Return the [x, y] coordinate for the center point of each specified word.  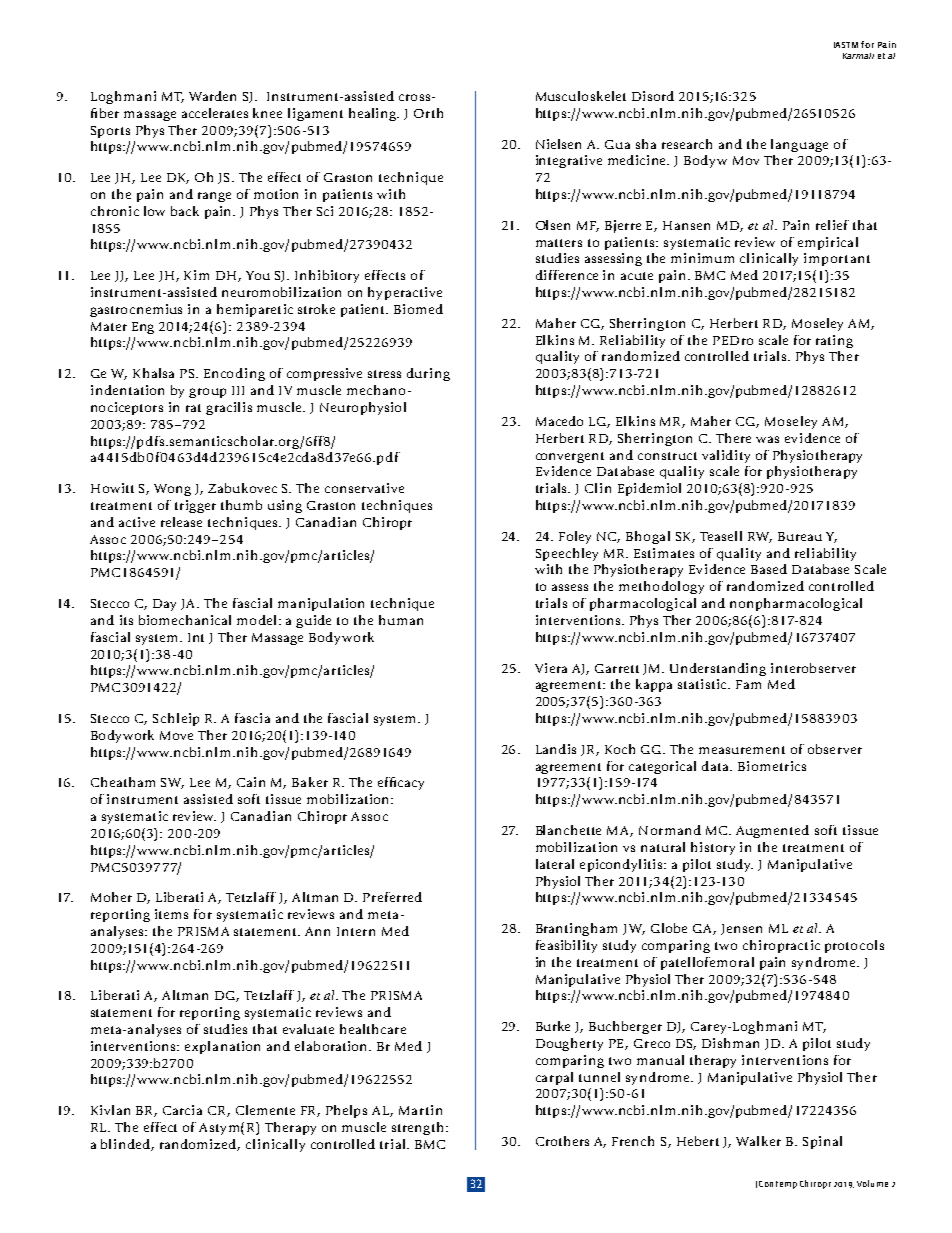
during [428, 374]
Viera [551, 668]
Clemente [265, 1110]
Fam [748, 684]
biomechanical [185, 620]
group [207, 393]
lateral [555, 864]
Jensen [741, 929]
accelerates [215, 113]
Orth [428, 113]
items [171, 914]
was [767, 439]
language [799, 145]
